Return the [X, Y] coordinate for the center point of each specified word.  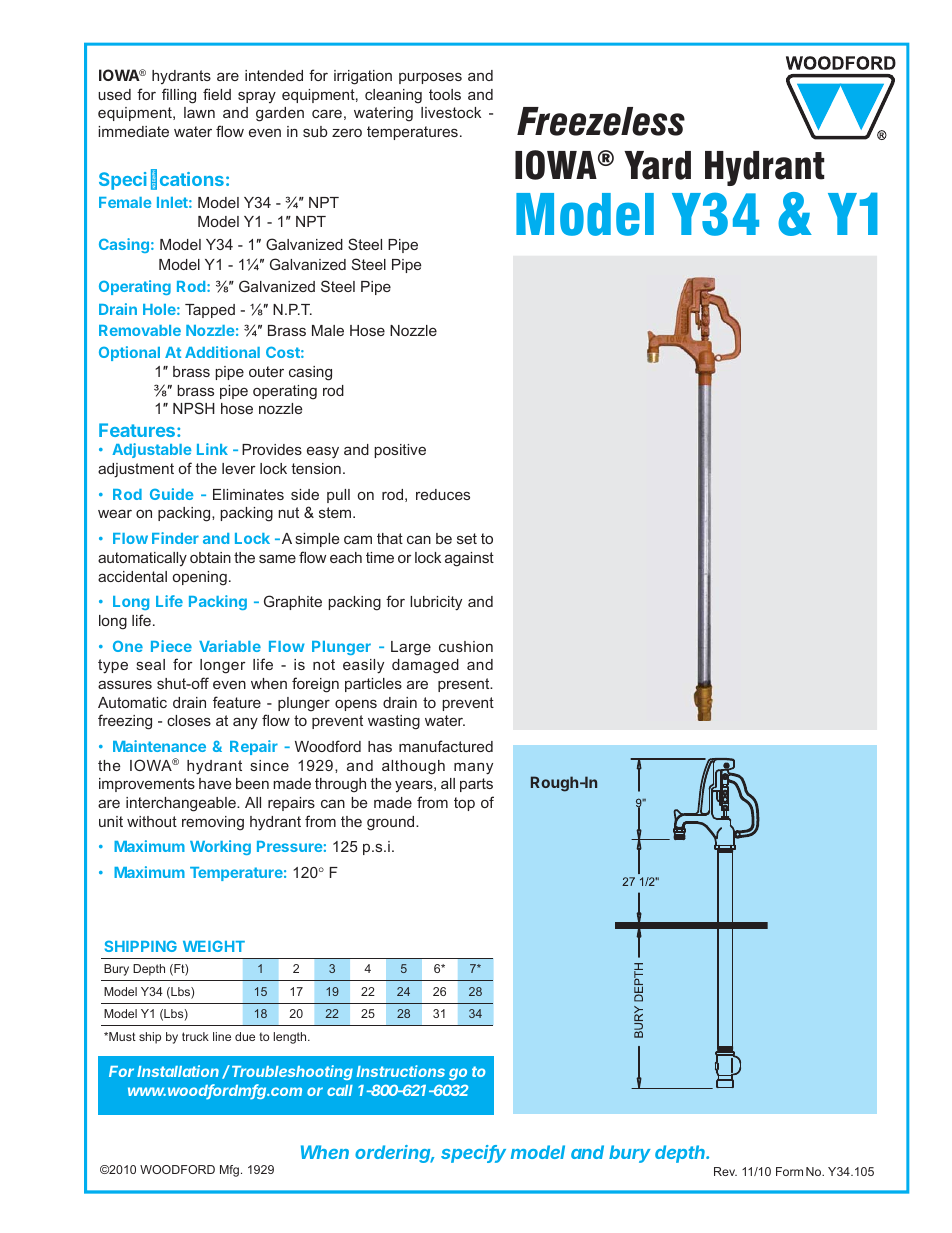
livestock [451, 112]
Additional [222, 352]
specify [473, 1154]
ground [392, 823]
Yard [657, 165]
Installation [178, 1071]
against [469, 559]
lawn [199, 112]
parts [476, 785]
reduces [443, 494]
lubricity [436, 603]
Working [220, 847]
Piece [171, 646]
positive [400, 451]
